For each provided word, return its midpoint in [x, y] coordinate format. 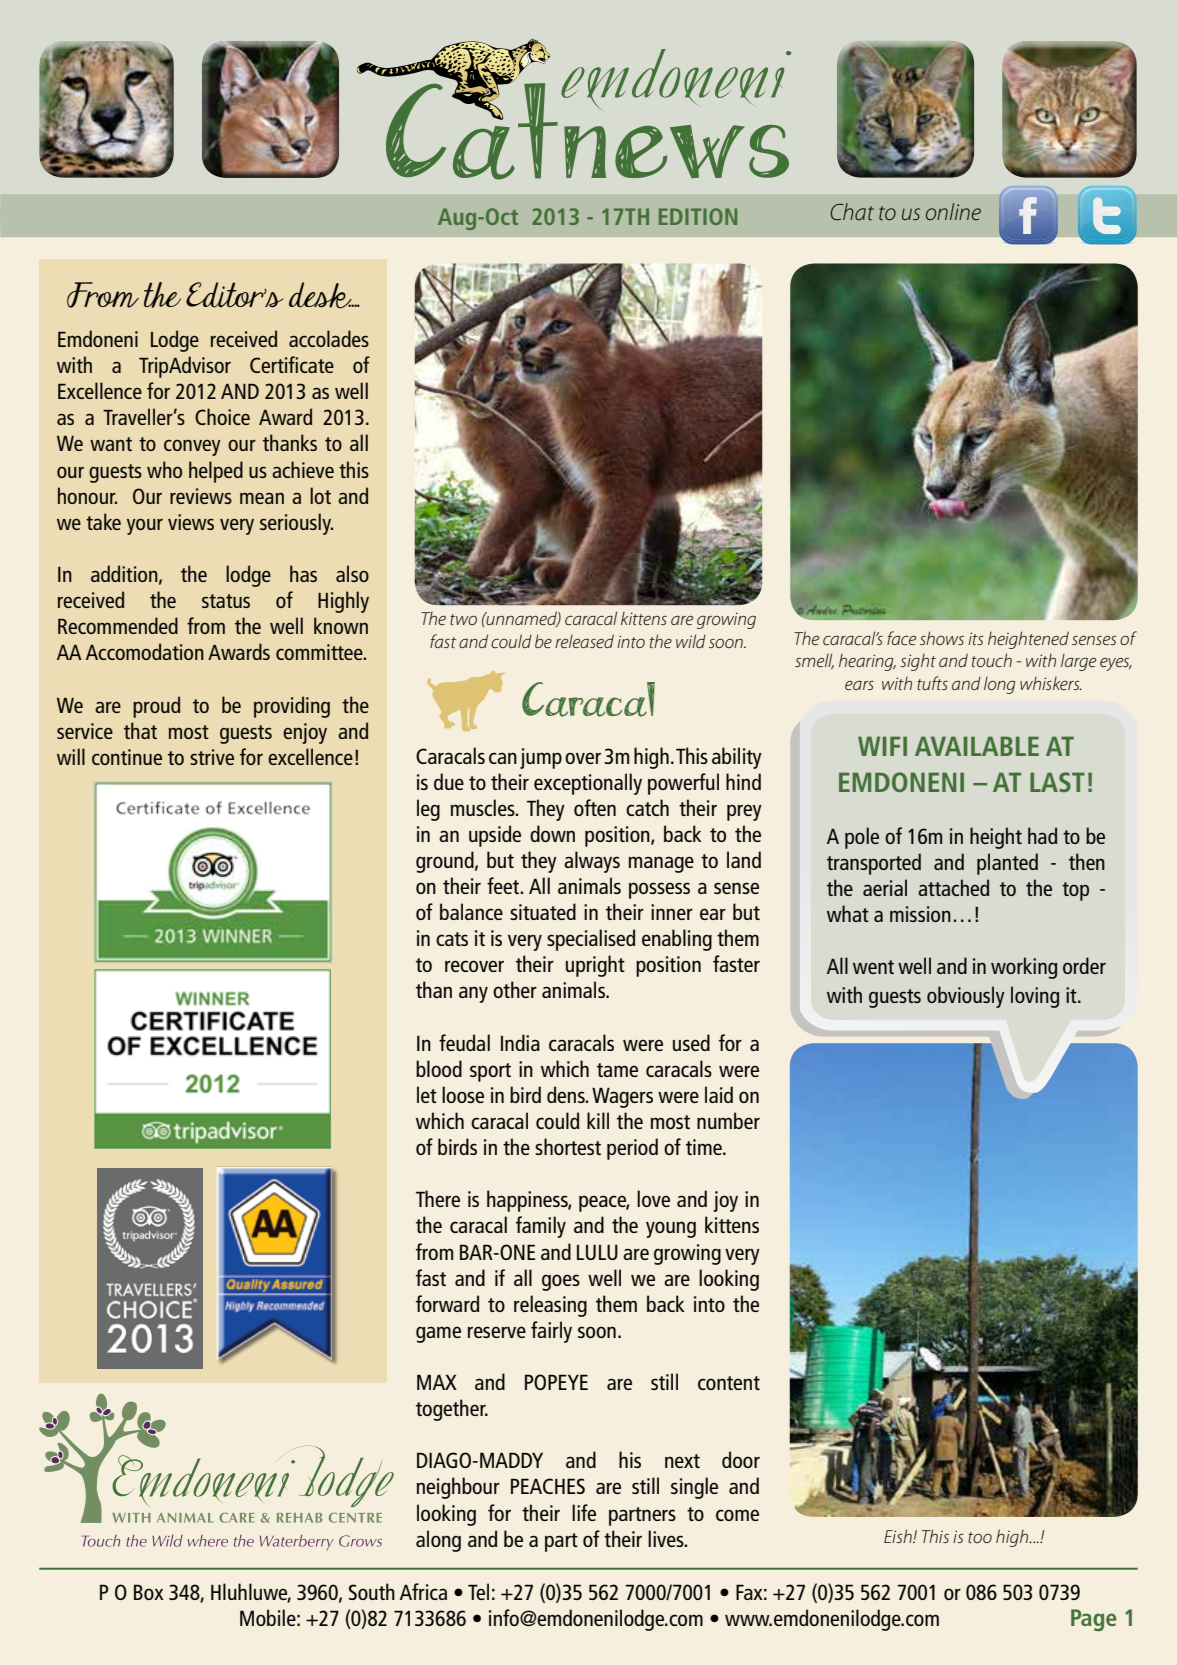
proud [156, 707]
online [953, 211]
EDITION [698, 216]
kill [598, 1120]
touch [992, 660]
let [427, 1094]
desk [321, 295]
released [584, 641]
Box [149, 1592]
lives [667, 1538]
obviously [966, 997]
